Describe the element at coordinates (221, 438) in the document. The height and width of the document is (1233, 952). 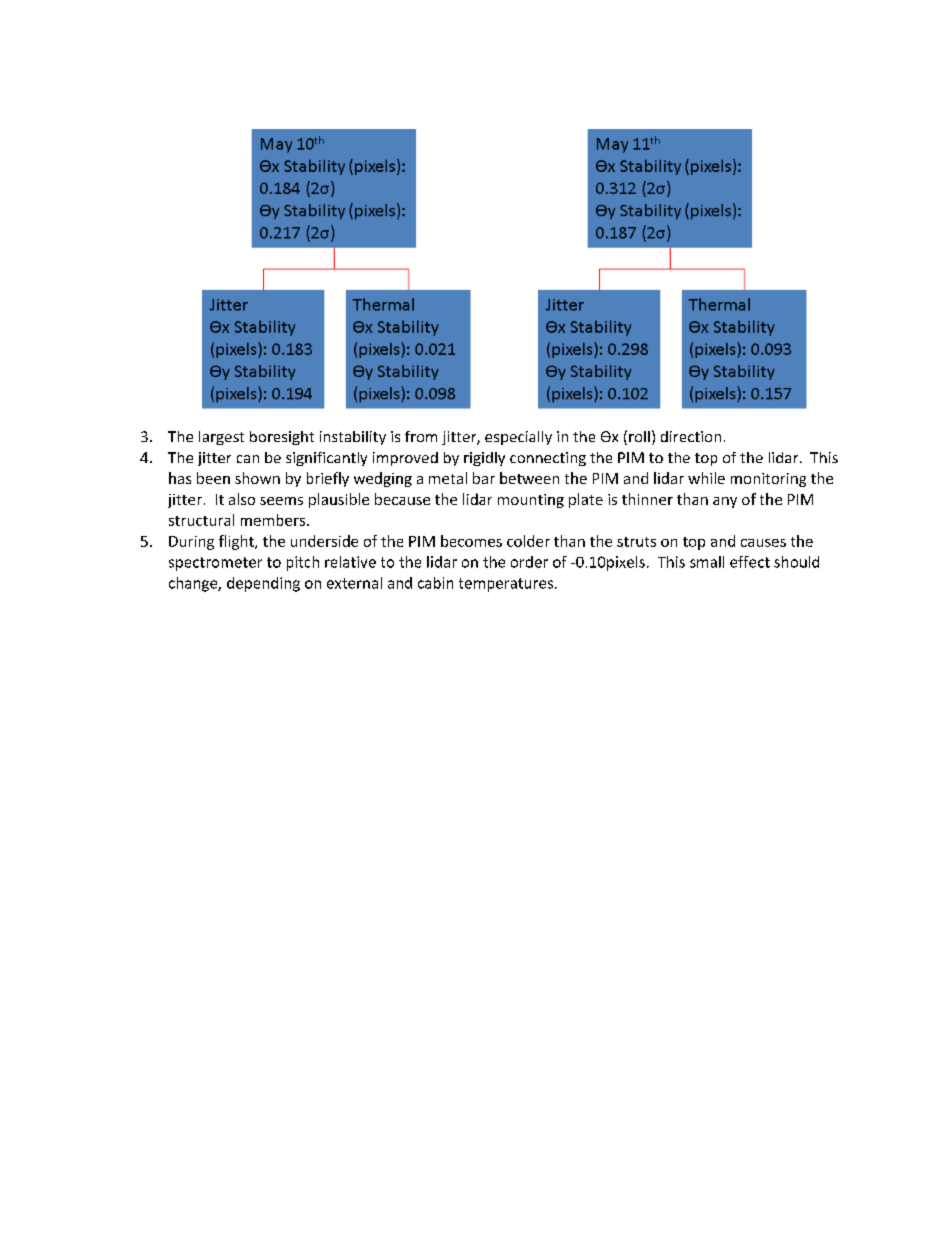
I see `largest` at that location.
